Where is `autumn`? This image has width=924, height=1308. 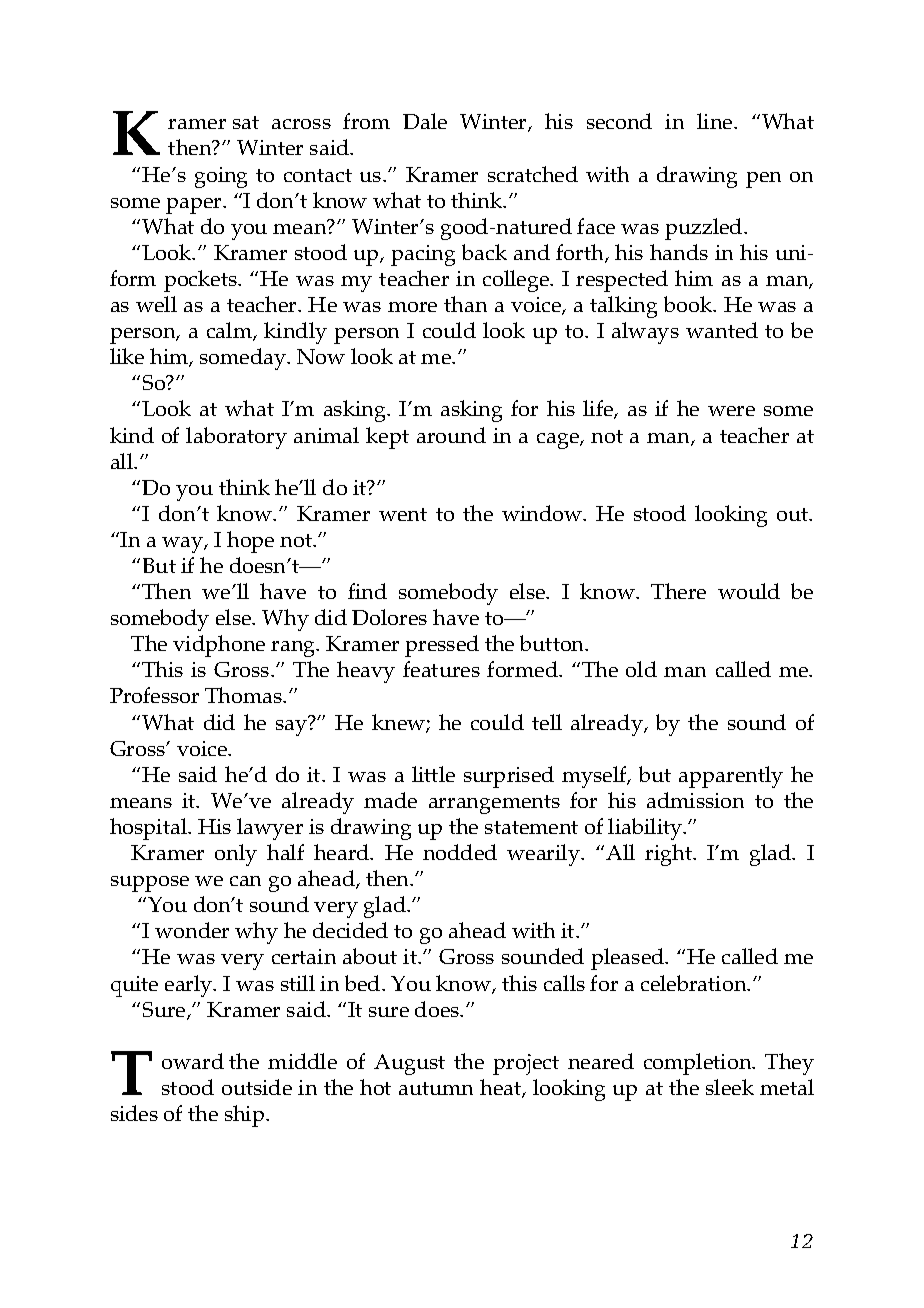
autumn is located at coordinates (436, 1088).
